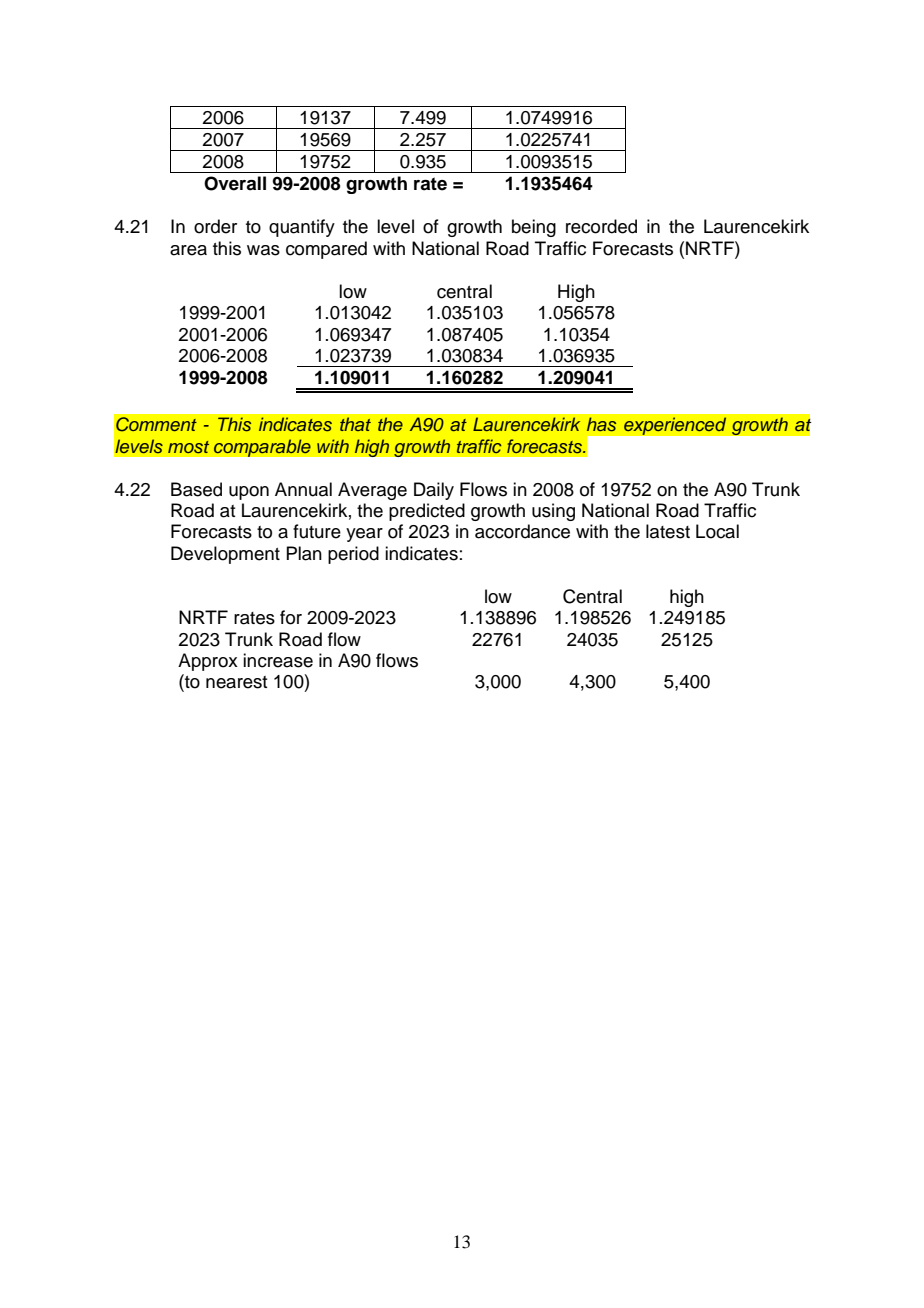 This image has width=924, height=1308. What do you see at coordinates (235, 183) in the image?
I see `Overall` at bounding box center [235, 183].
